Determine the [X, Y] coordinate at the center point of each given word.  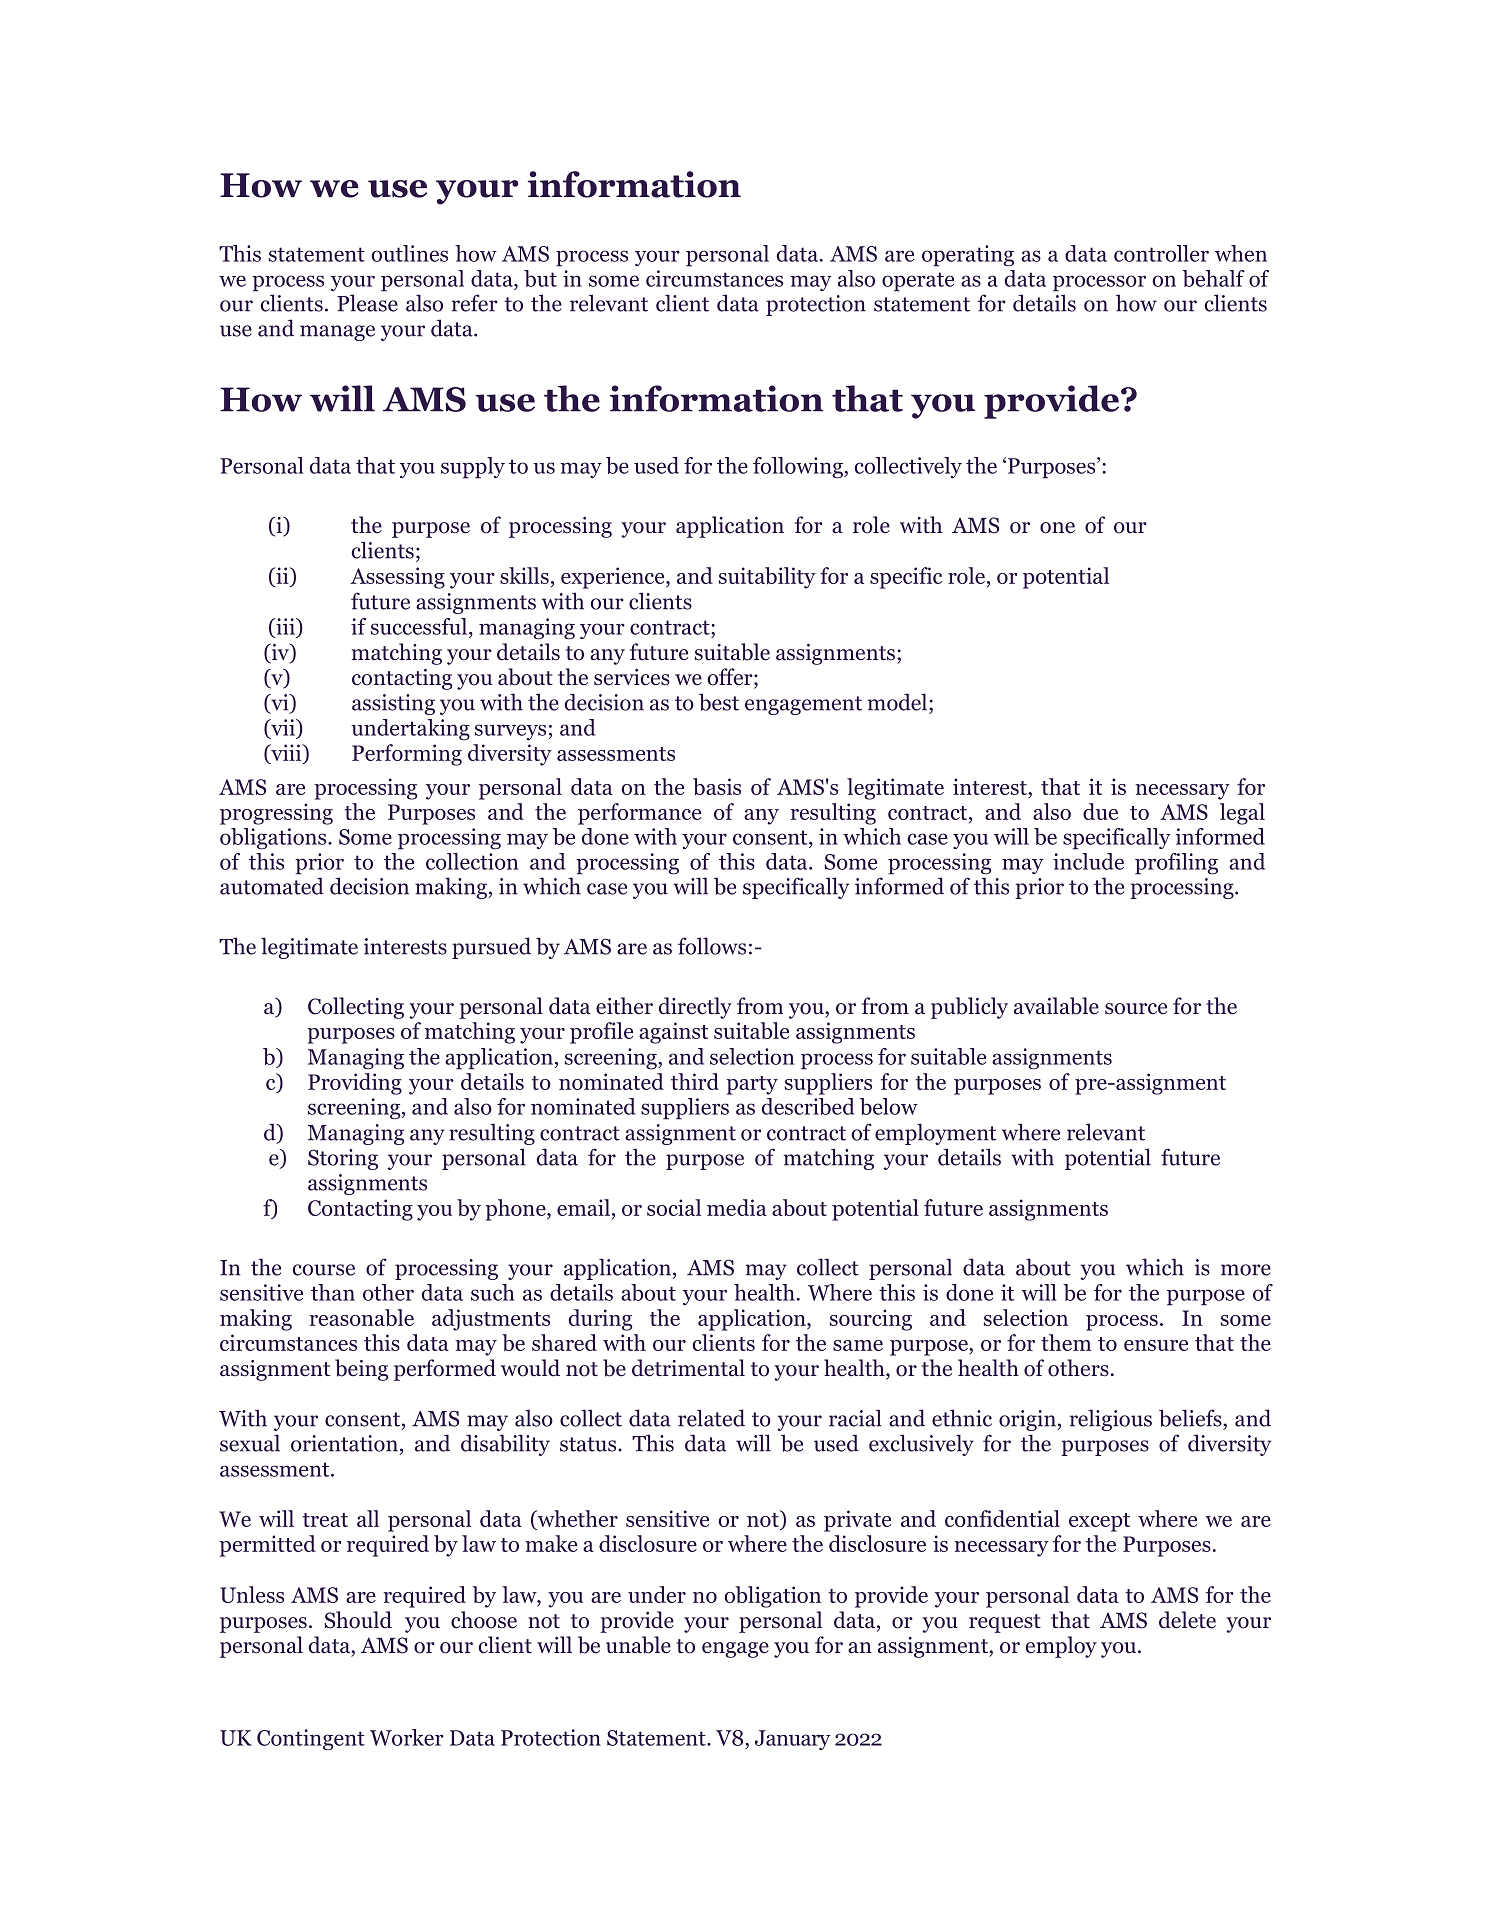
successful [420, 626]
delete [1187, 1620]
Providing [355, 1084]
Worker [407, 1737]
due [1100, 811]
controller [1161, 253]
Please [367, 303]
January [793, 1740]
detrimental [688, 1368]
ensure [1156, 1345]
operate [918, 282]
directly [695, 1008]
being [361, 1370]
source [1136, 1009]
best [719, 702]
